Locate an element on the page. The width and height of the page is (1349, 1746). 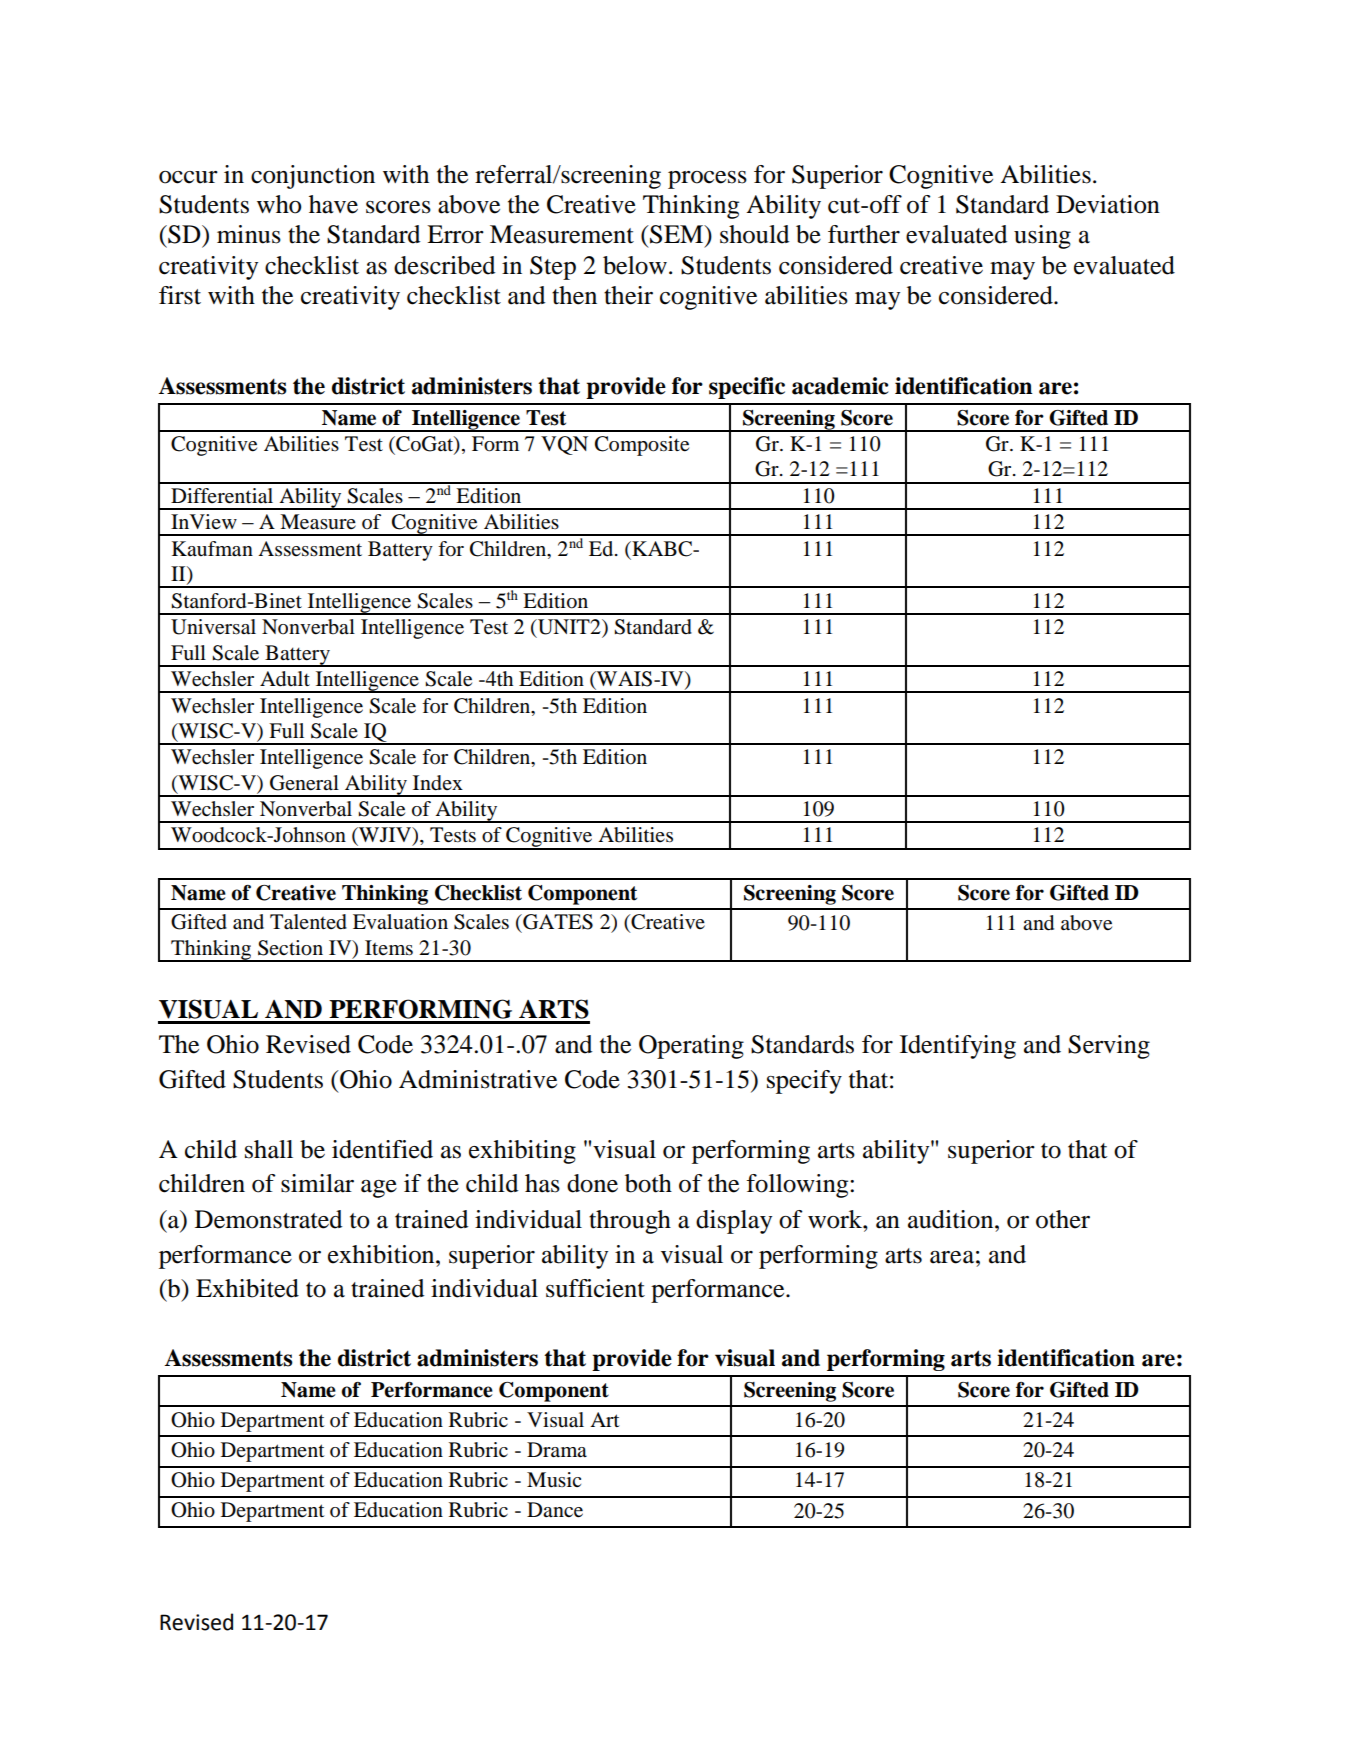
academic is located at coordinates (840, 386).
